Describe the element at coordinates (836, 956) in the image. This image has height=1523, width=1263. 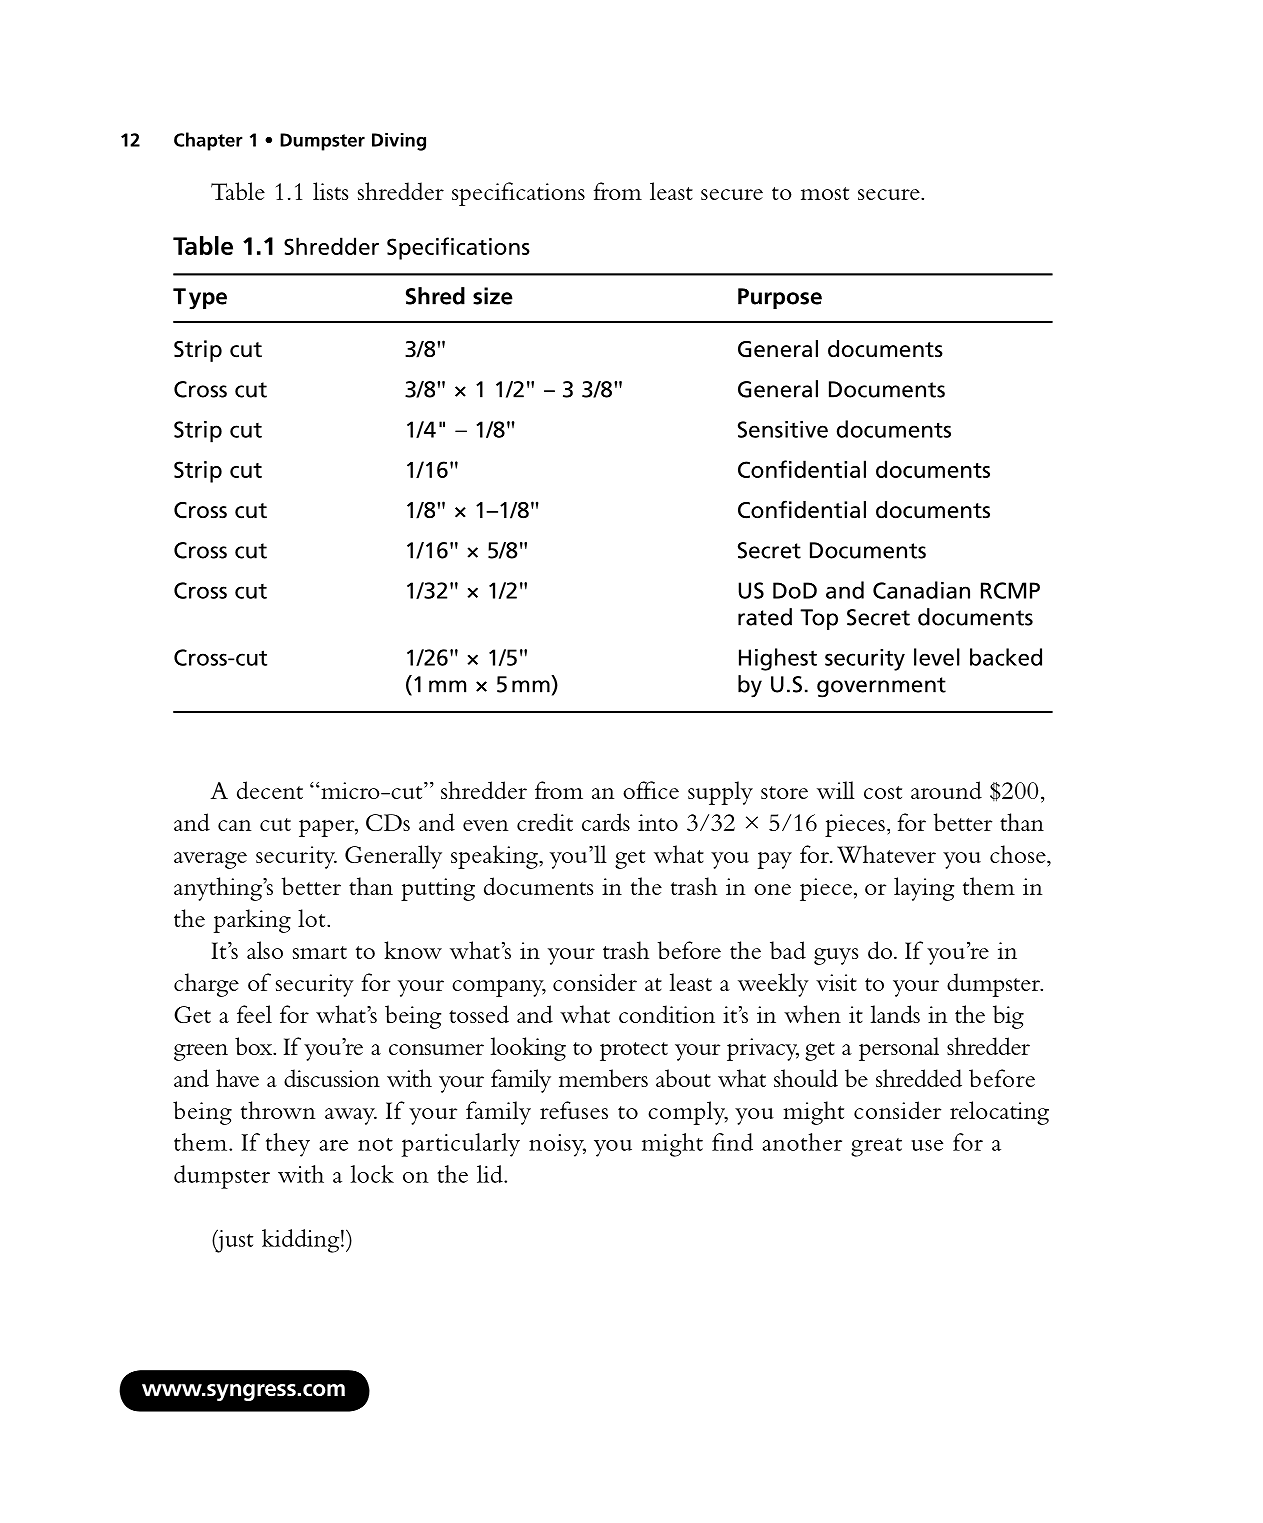
I see `guys` at that location.
